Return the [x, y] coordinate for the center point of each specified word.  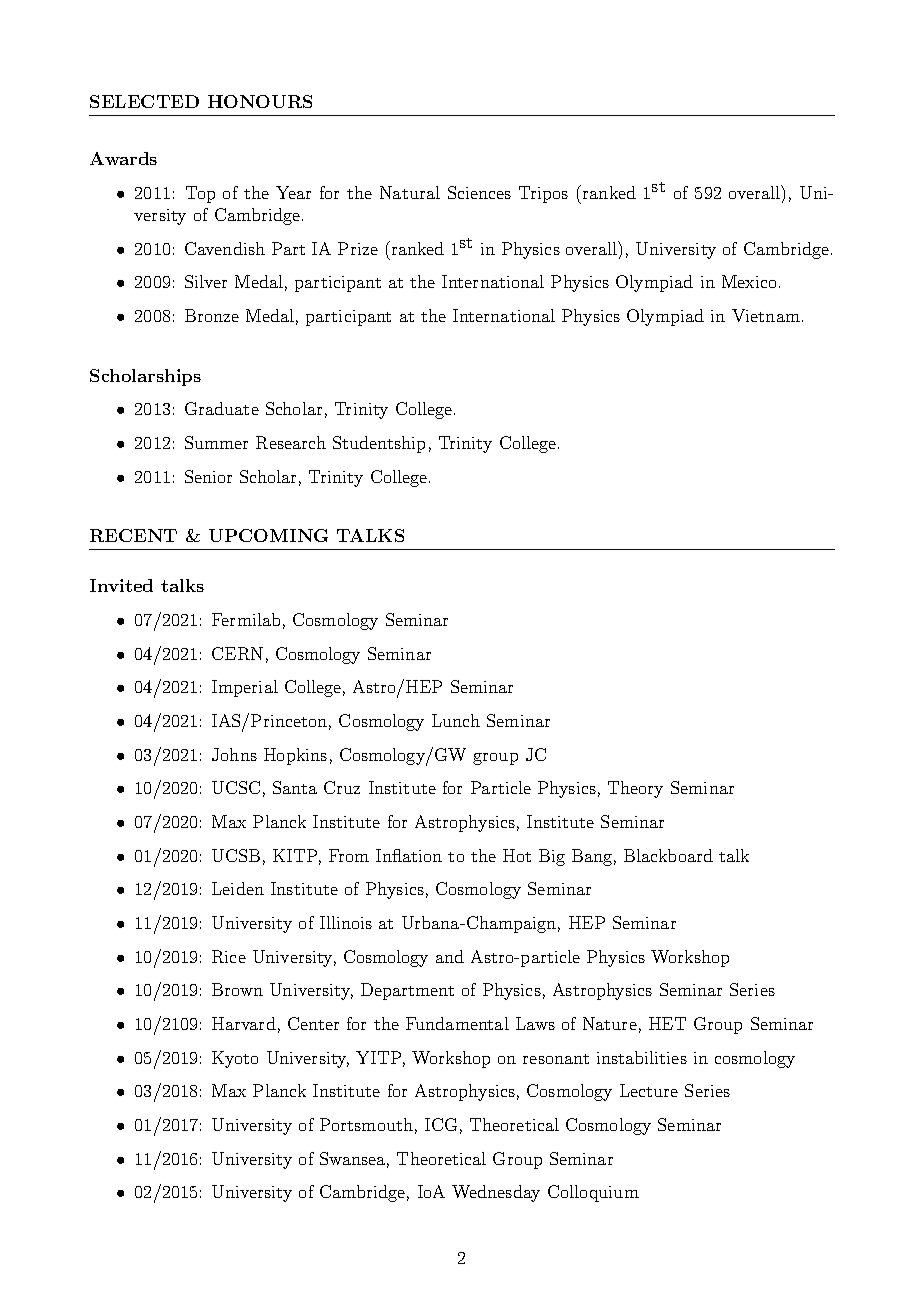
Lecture [649, 1090]
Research [291, 442]
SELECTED [144, 101]
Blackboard [668, 855]
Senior [208, 476]
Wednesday [496, 1193]
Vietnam [766, 315]
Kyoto [235, 1059]
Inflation [409, 855]
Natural [410, 192]
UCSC [236, 787]
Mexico [749, 281]
